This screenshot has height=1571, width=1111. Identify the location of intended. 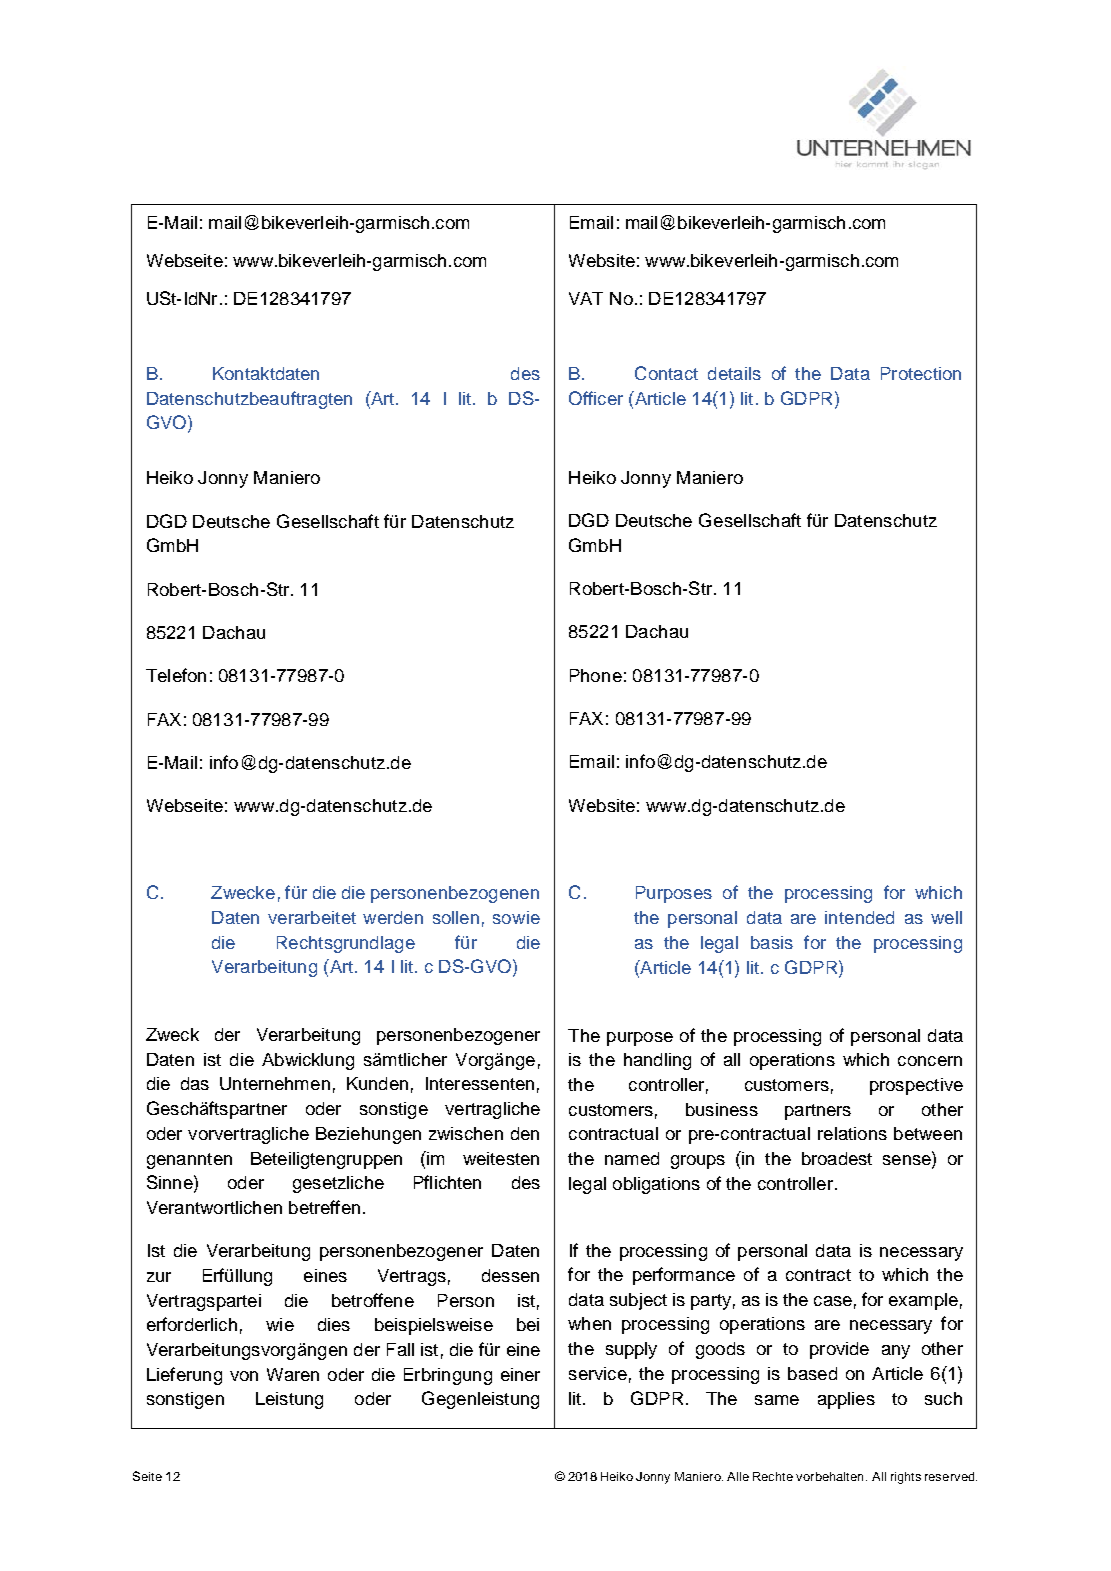
(859, 917).
